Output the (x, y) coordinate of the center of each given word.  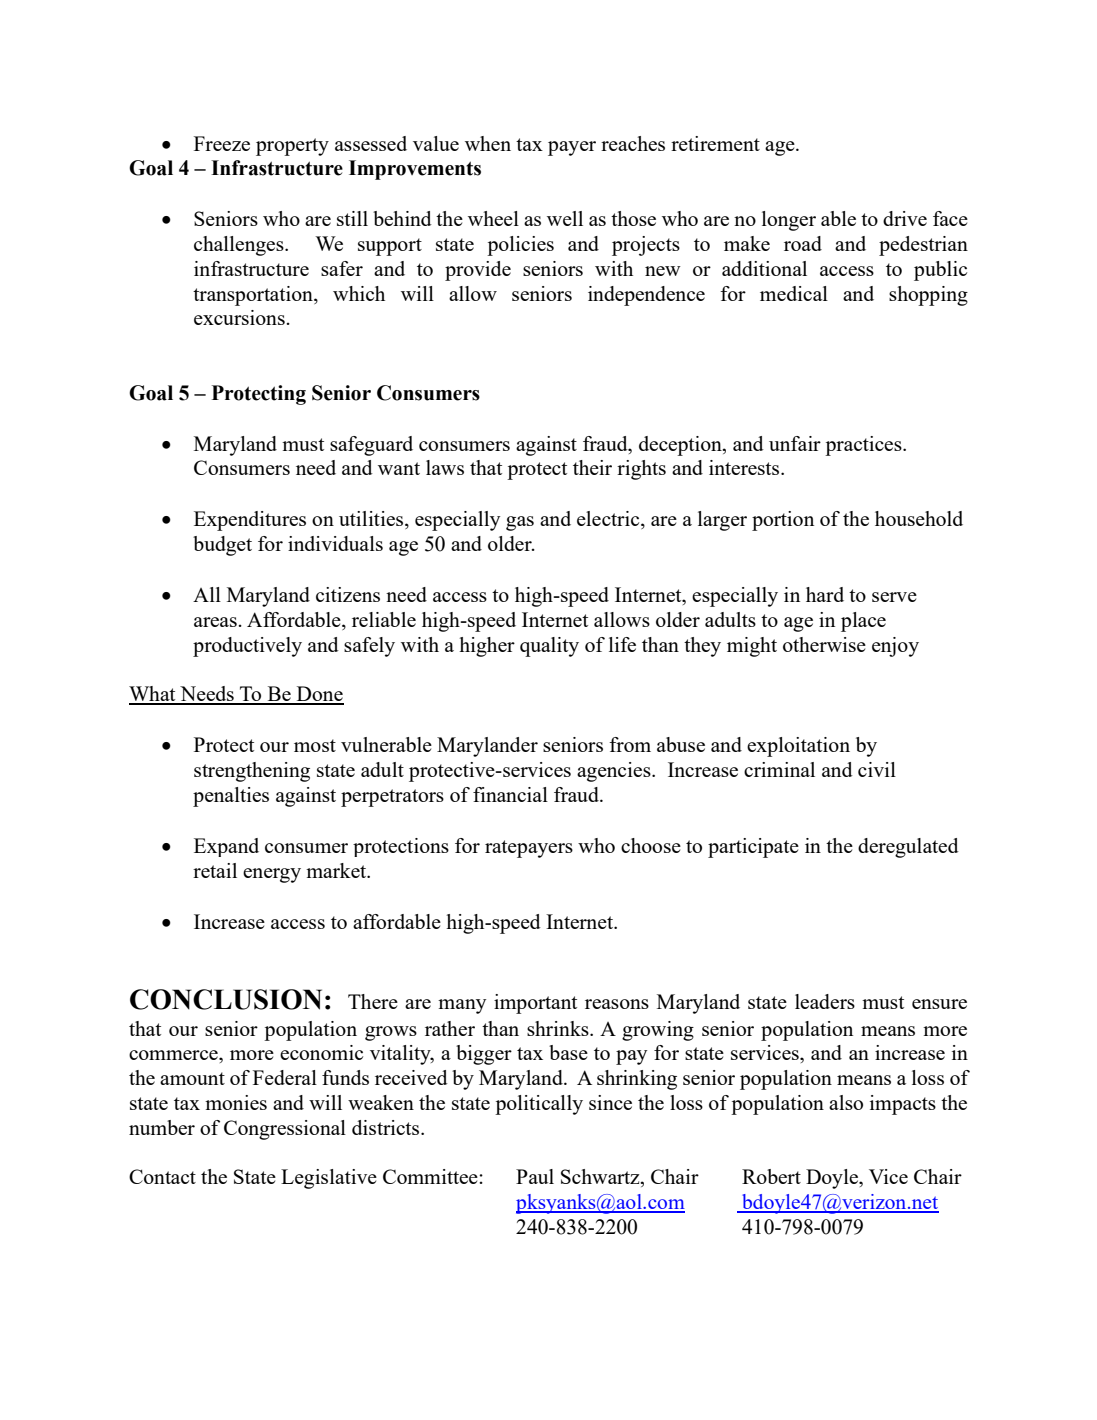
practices (864, 446)
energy (272, 875)
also (846, 1102)
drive (905, 218)
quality (549, 647)
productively (247, 647)
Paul (535, 1176)
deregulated (908, 848)
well (565, 218)
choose (651, 845)
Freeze (222, 143)
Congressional (285, 1130)
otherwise (824, 644)
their (592, 467)
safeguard (371, 446)
